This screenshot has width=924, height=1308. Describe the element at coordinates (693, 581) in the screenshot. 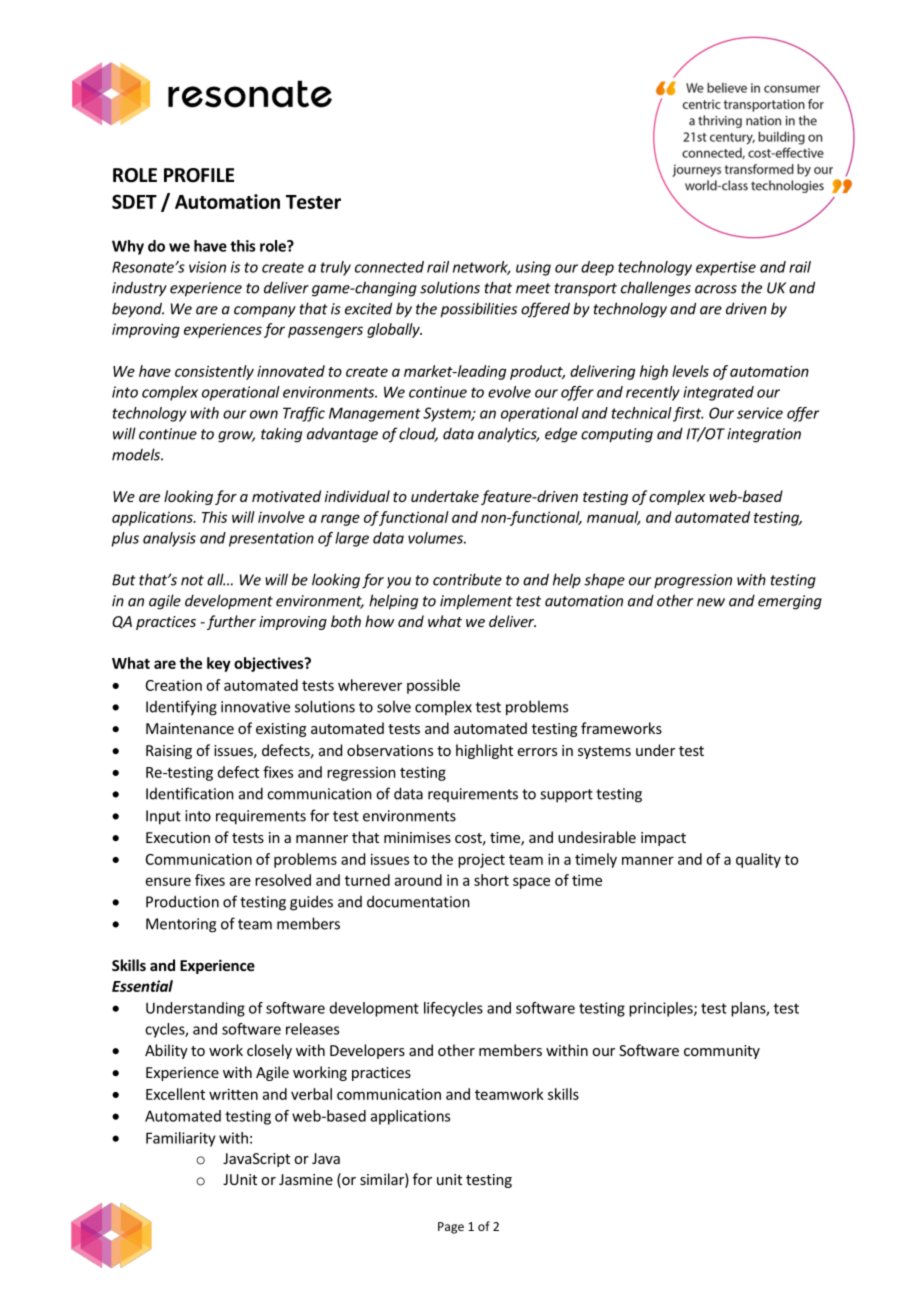

I see `progression` at that location.
